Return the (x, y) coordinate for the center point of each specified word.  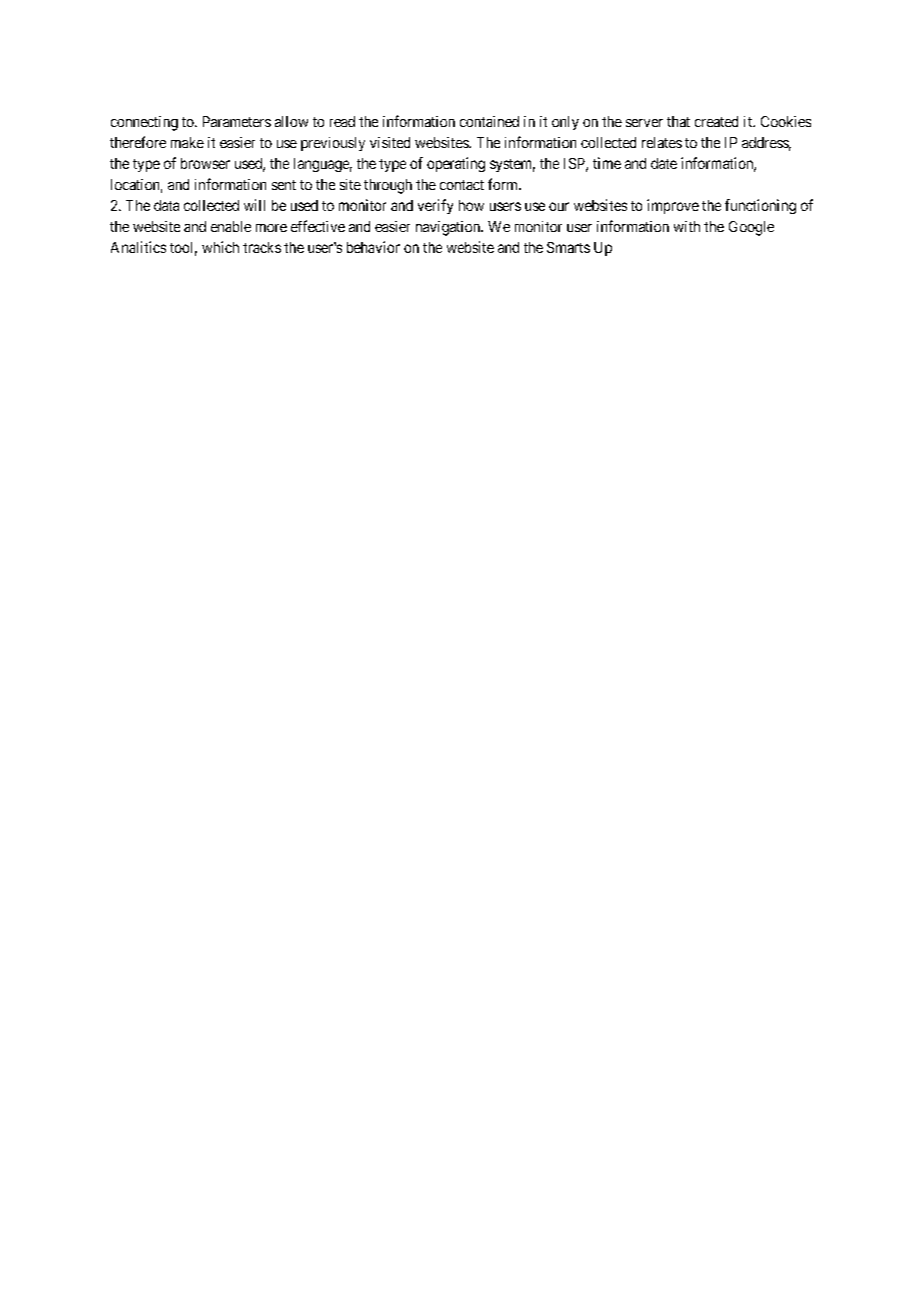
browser (205, 163)
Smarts (568, 247)
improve (673, 206)
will (254, 205)
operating (456, 164)
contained (489, 121)
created (716, 121)
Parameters (237, 121)
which (220, 247)
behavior (373, 247)
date (664, 163)
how (471, 205)
